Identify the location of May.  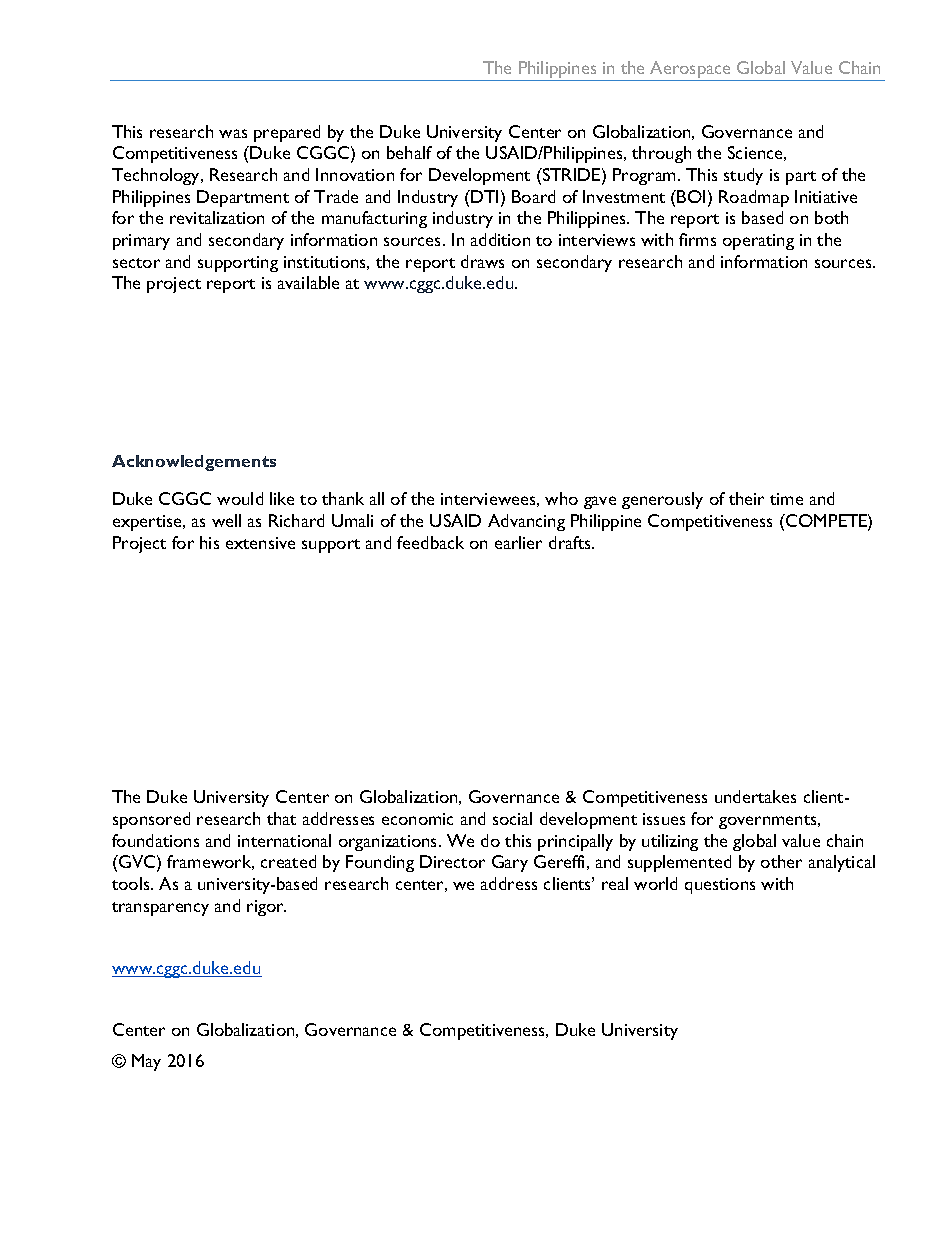
(146, 1062).
